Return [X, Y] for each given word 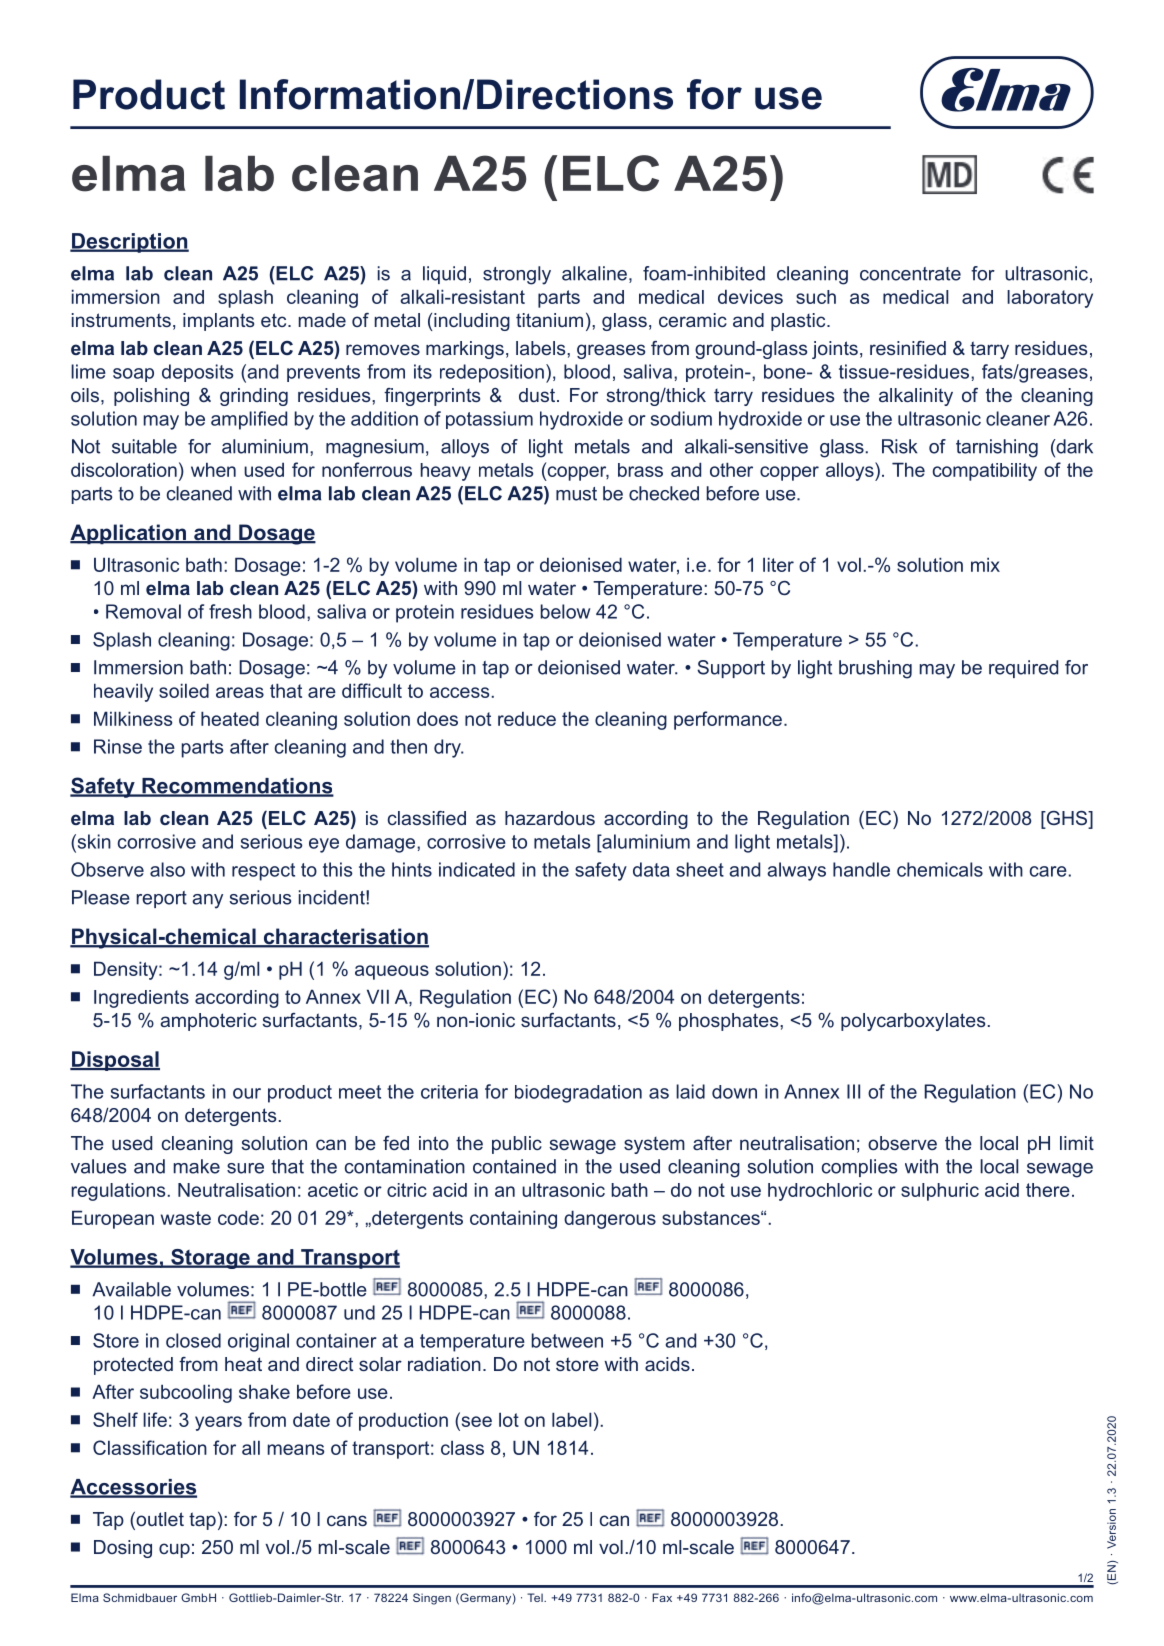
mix [985, 564]
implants [218, 322]
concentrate [910, 274]
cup [174, 1550]
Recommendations [237, 787]
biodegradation [578, 1094]
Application [129, 534]
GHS [1067, 819]
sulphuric [940, 1192]
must [576, 494]
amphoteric [208, 1022]
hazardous [550, 818]
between [567, 1340]
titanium [549, 320]
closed [193, 1340]
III [853, 1091]
